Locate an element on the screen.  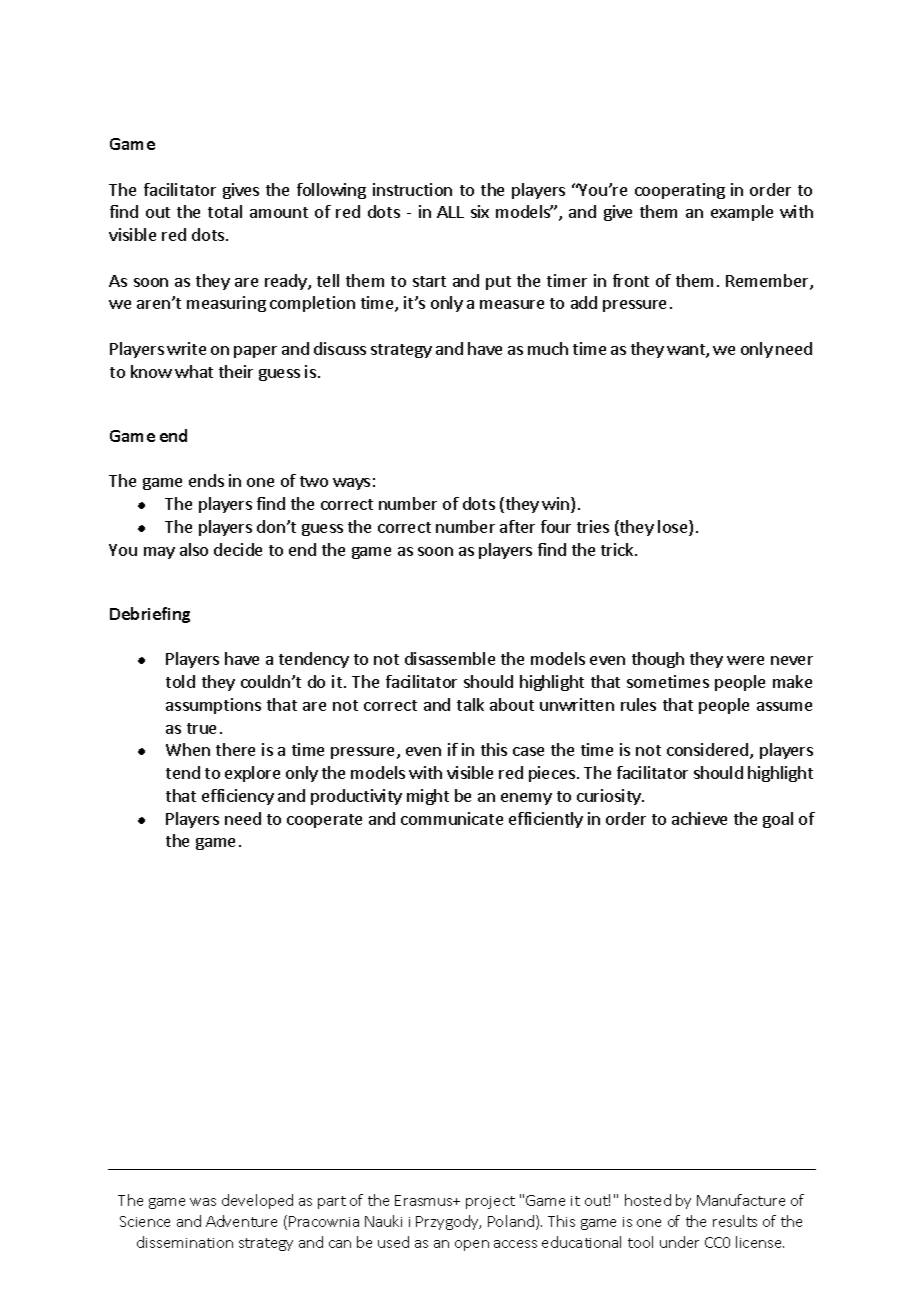
total is located at coordinates (225, 211).
